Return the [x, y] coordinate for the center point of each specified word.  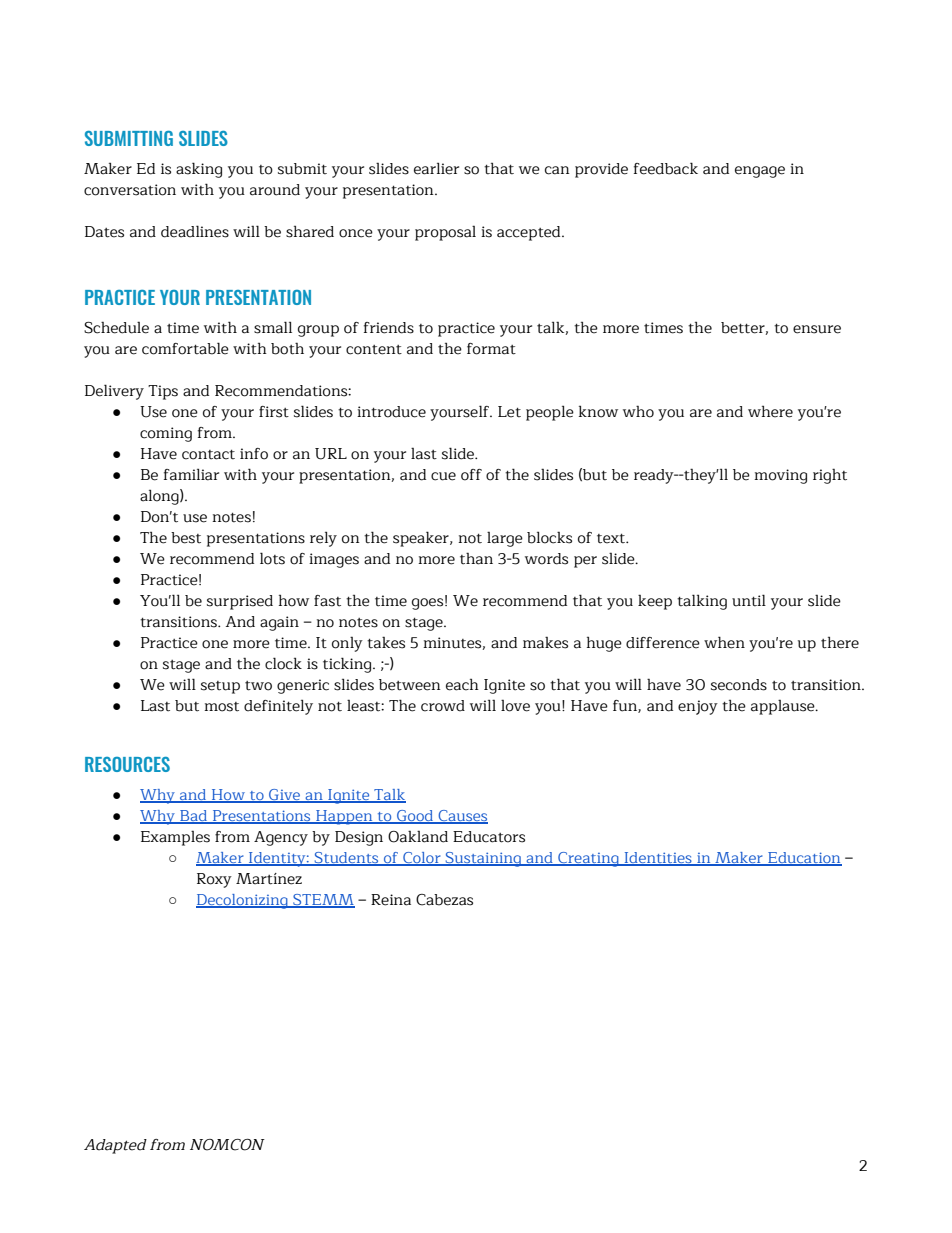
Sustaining [483, 859]
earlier [436, 169]
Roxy [214, 880]
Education [804, 859]
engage [760, 172]
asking [199, 170]
